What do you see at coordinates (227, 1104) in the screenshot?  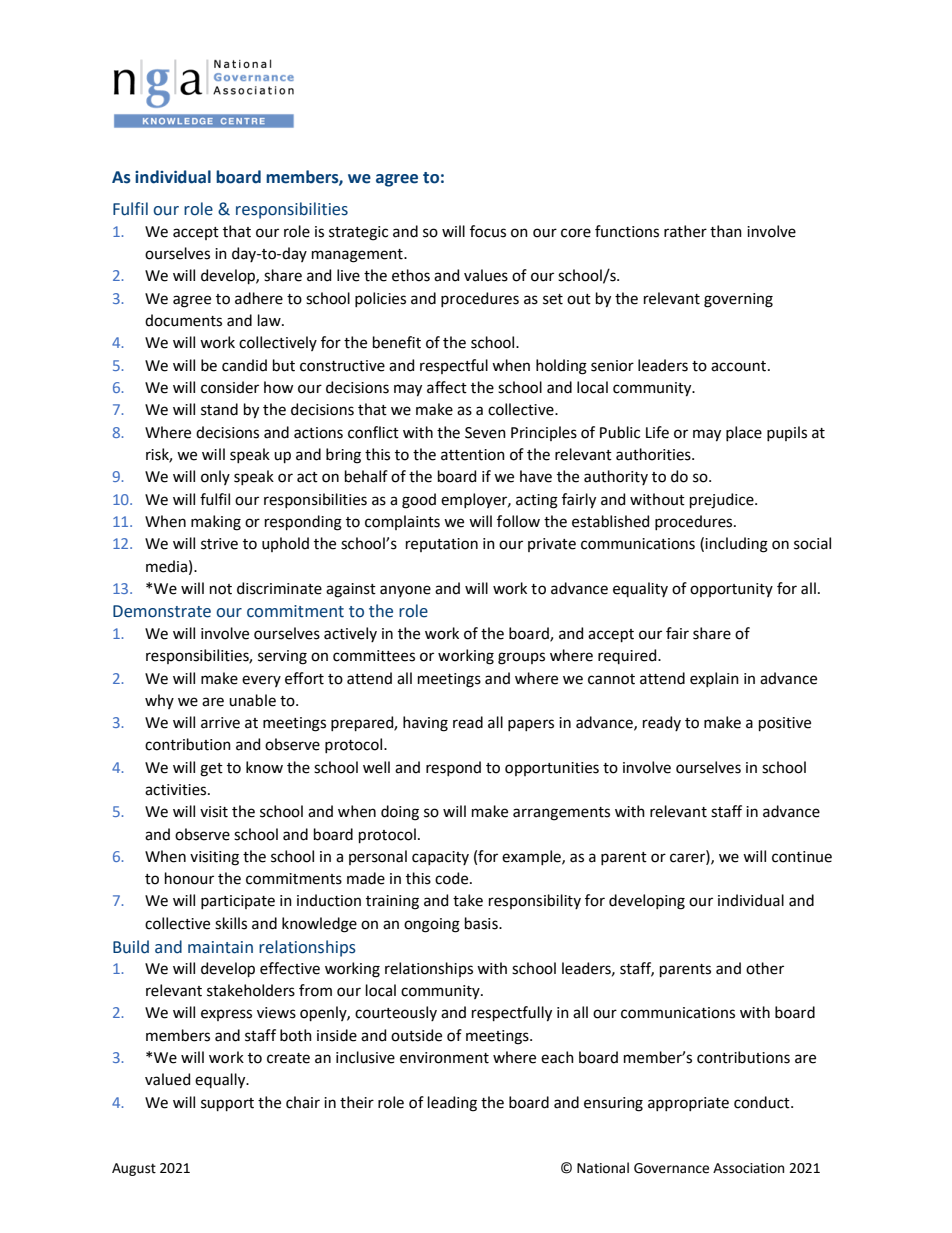 I see `support` at bounding box center [227, 1104].
